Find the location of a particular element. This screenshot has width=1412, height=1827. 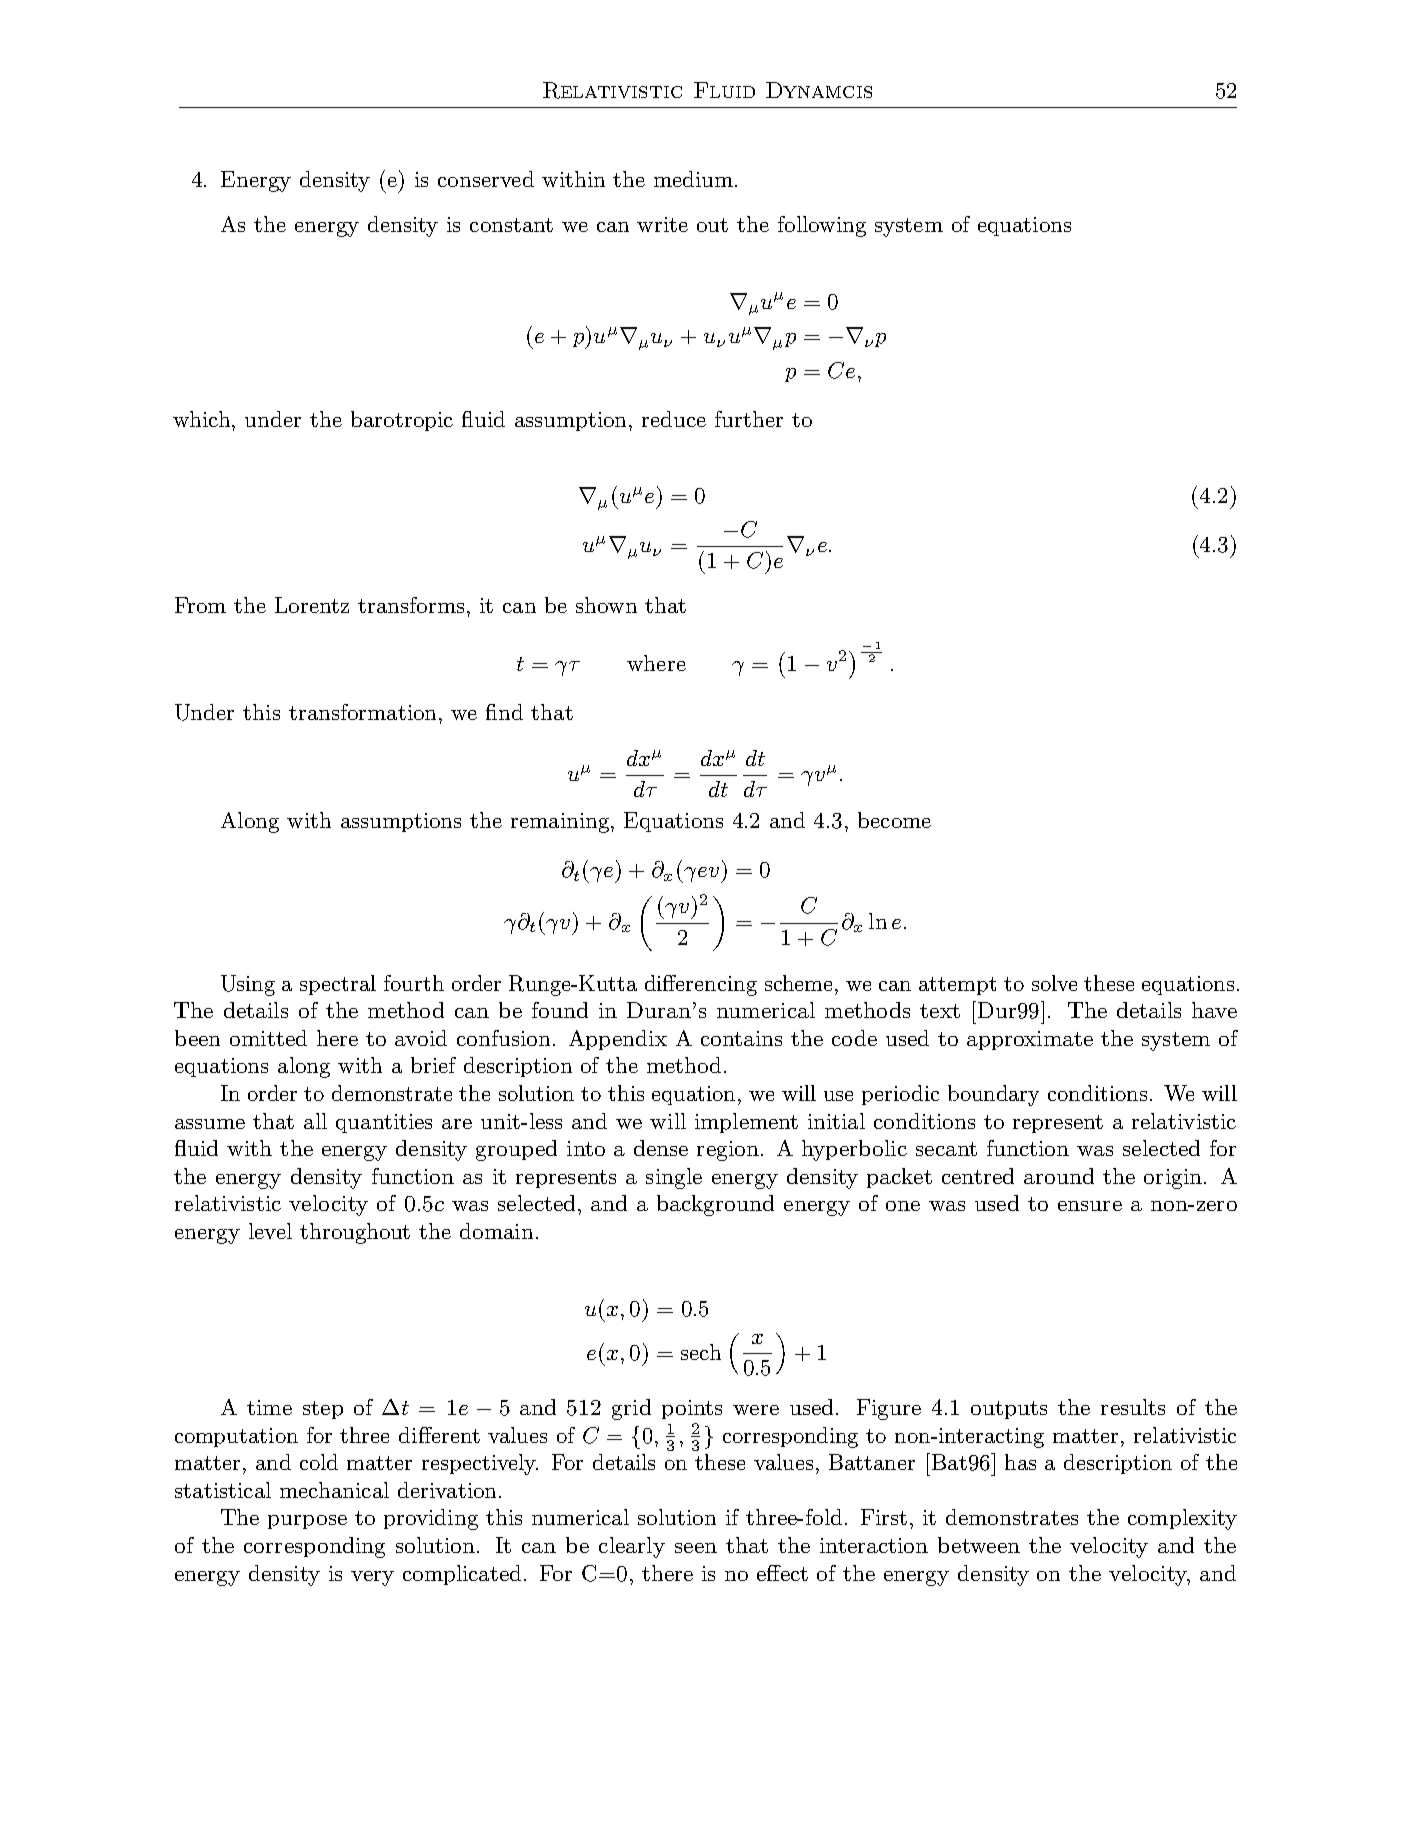

seen is located at coordinates (696, 1548).
